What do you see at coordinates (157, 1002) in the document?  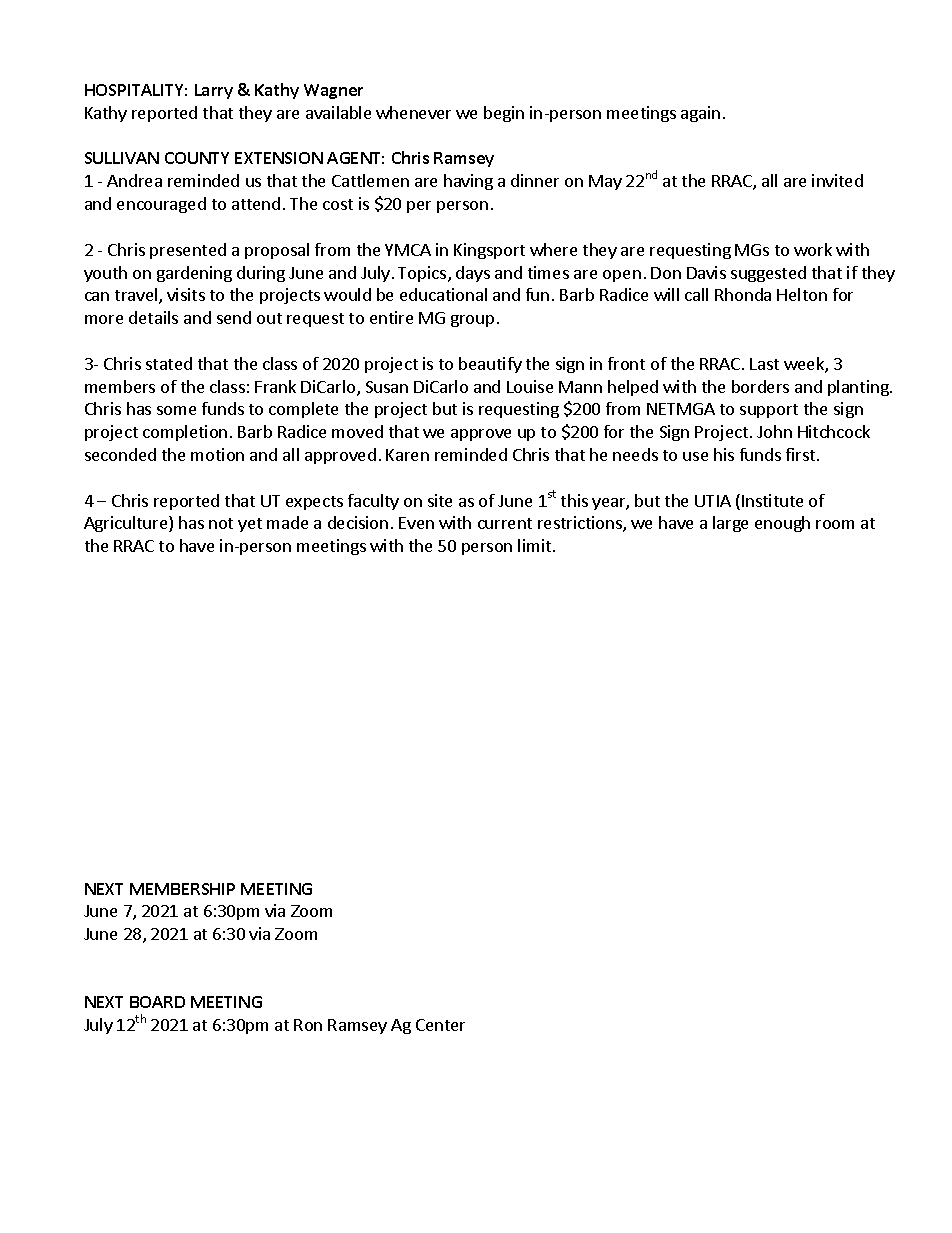 I see `BOARD` at bounding box center [157, 1002].
